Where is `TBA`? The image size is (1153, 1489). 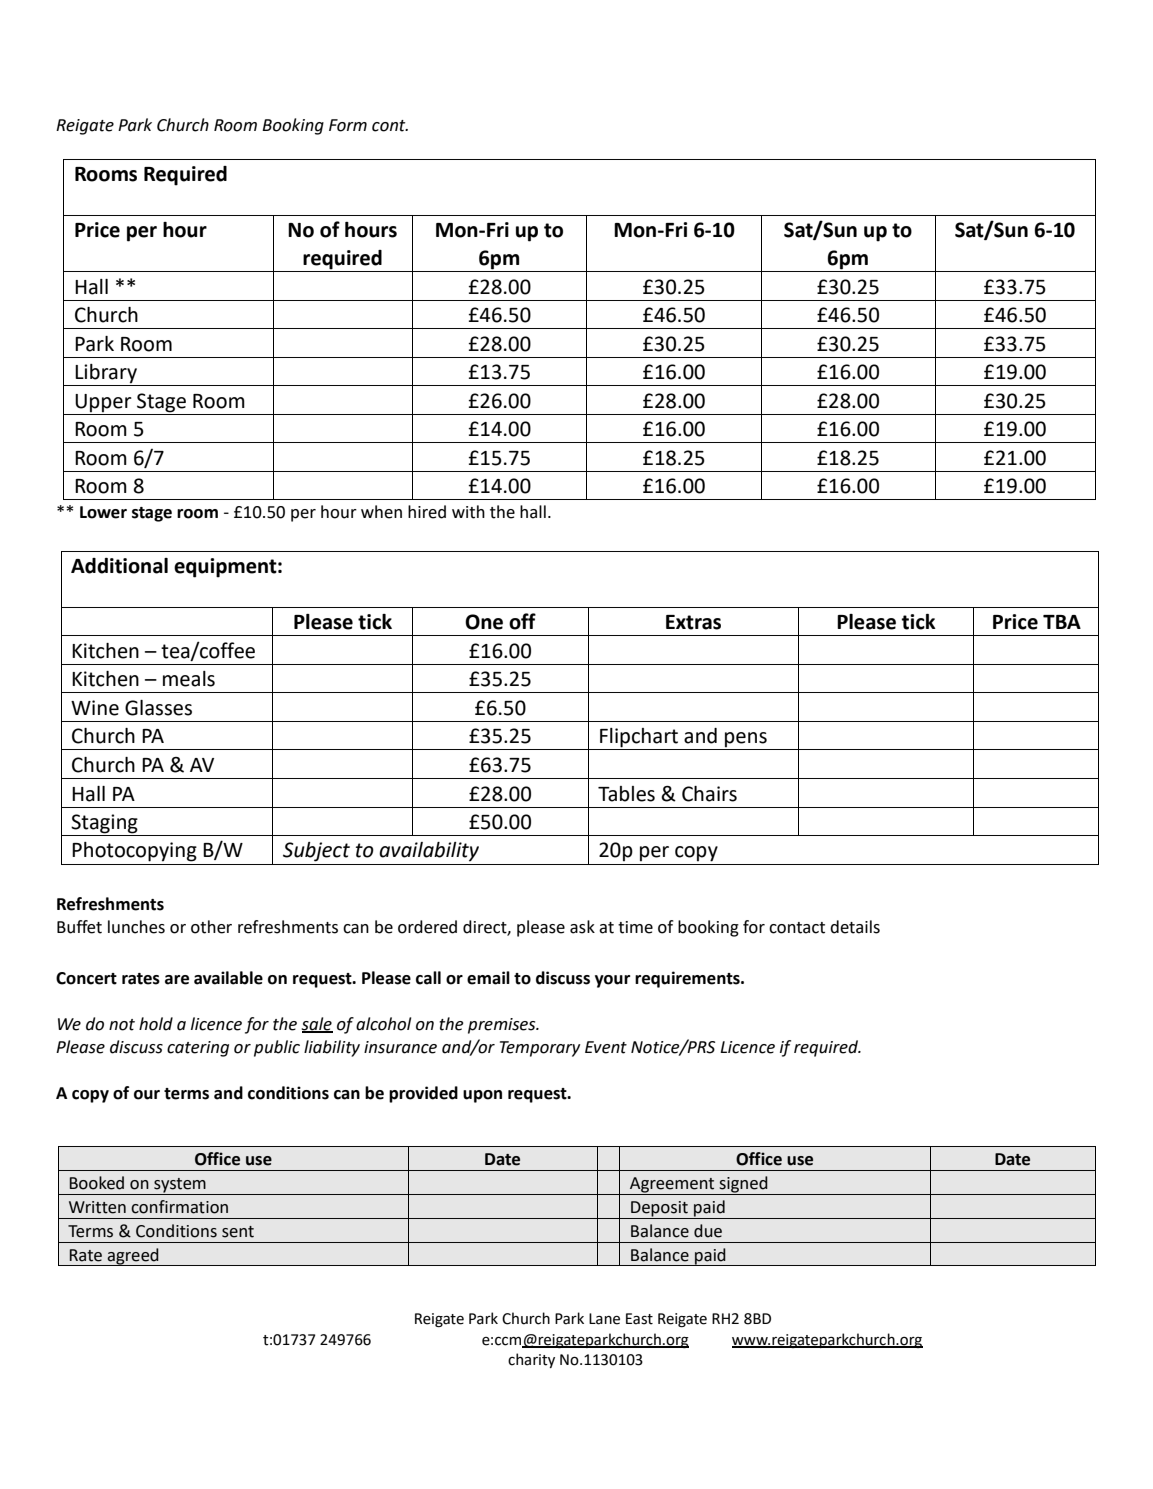
TBA is located at coordinates (1062, 622).
